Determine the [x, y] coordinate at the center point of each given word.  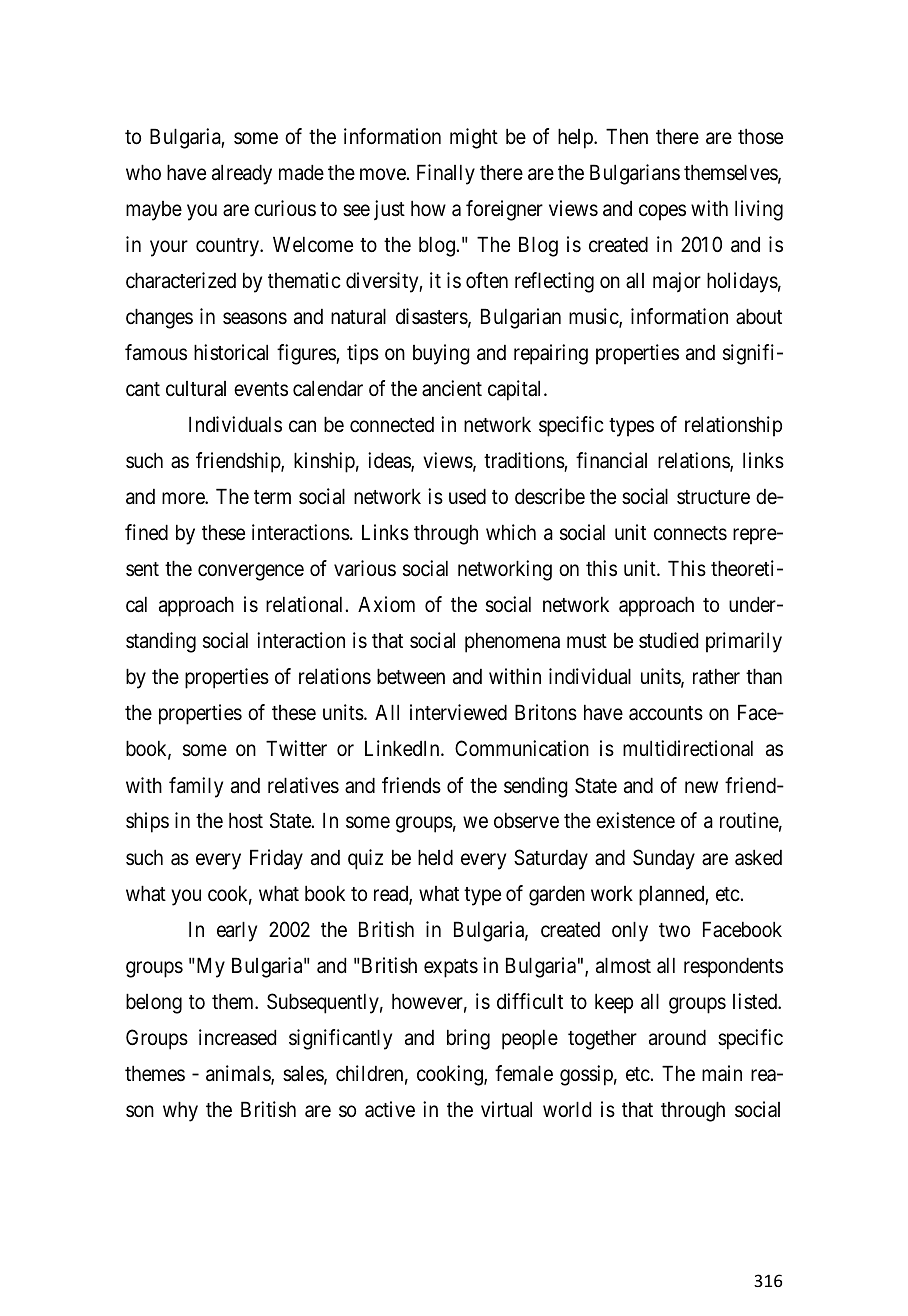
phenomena [512, 642]
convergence [251, 573]
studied [668, 640]
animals [239, 1074]
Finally [446, 174]
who [143, 172]
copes [662, 212]
